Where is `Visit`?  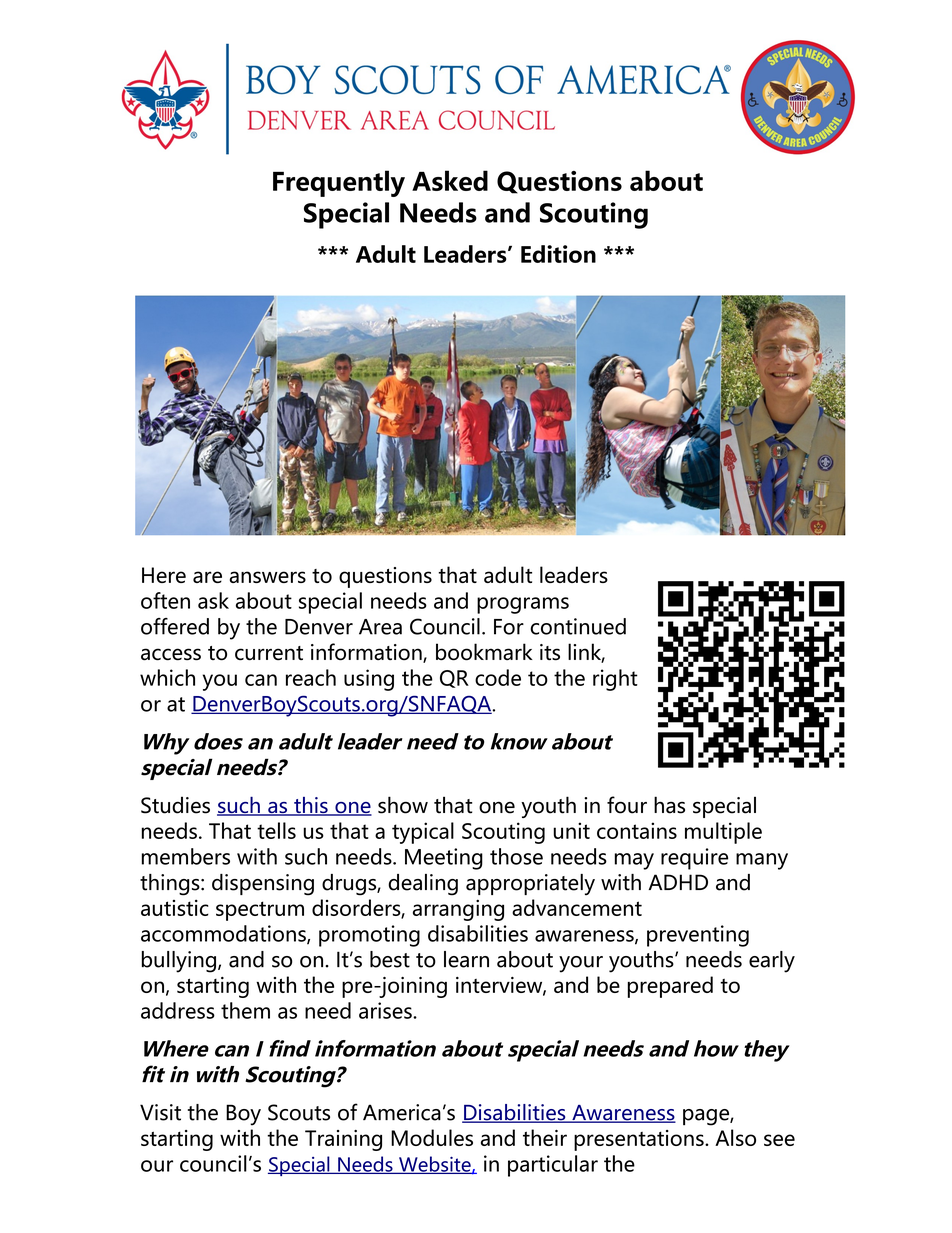
Visit is located at coordinates (160, 1112).
